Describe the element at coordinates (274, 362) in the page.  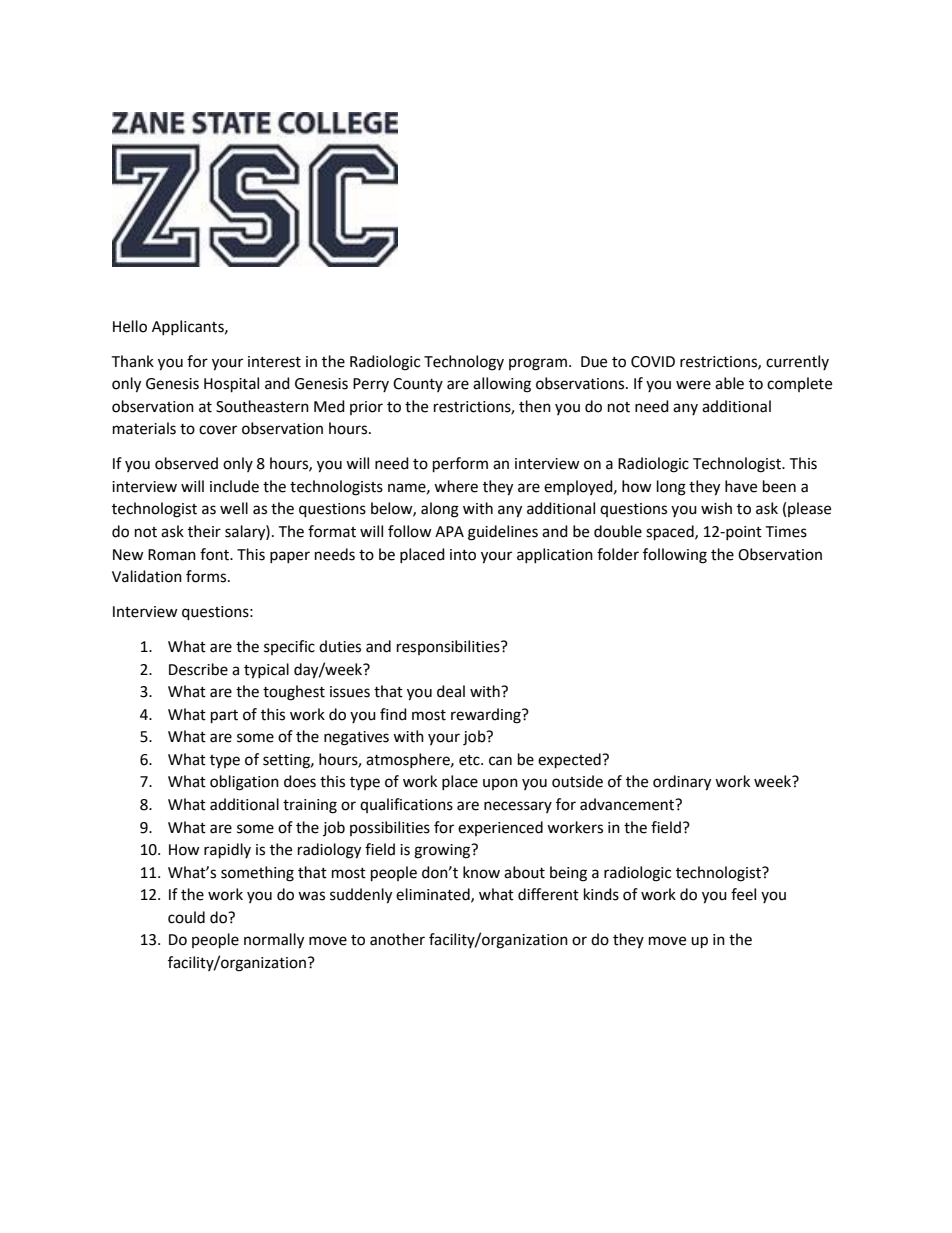
I see `interest` at that location.
